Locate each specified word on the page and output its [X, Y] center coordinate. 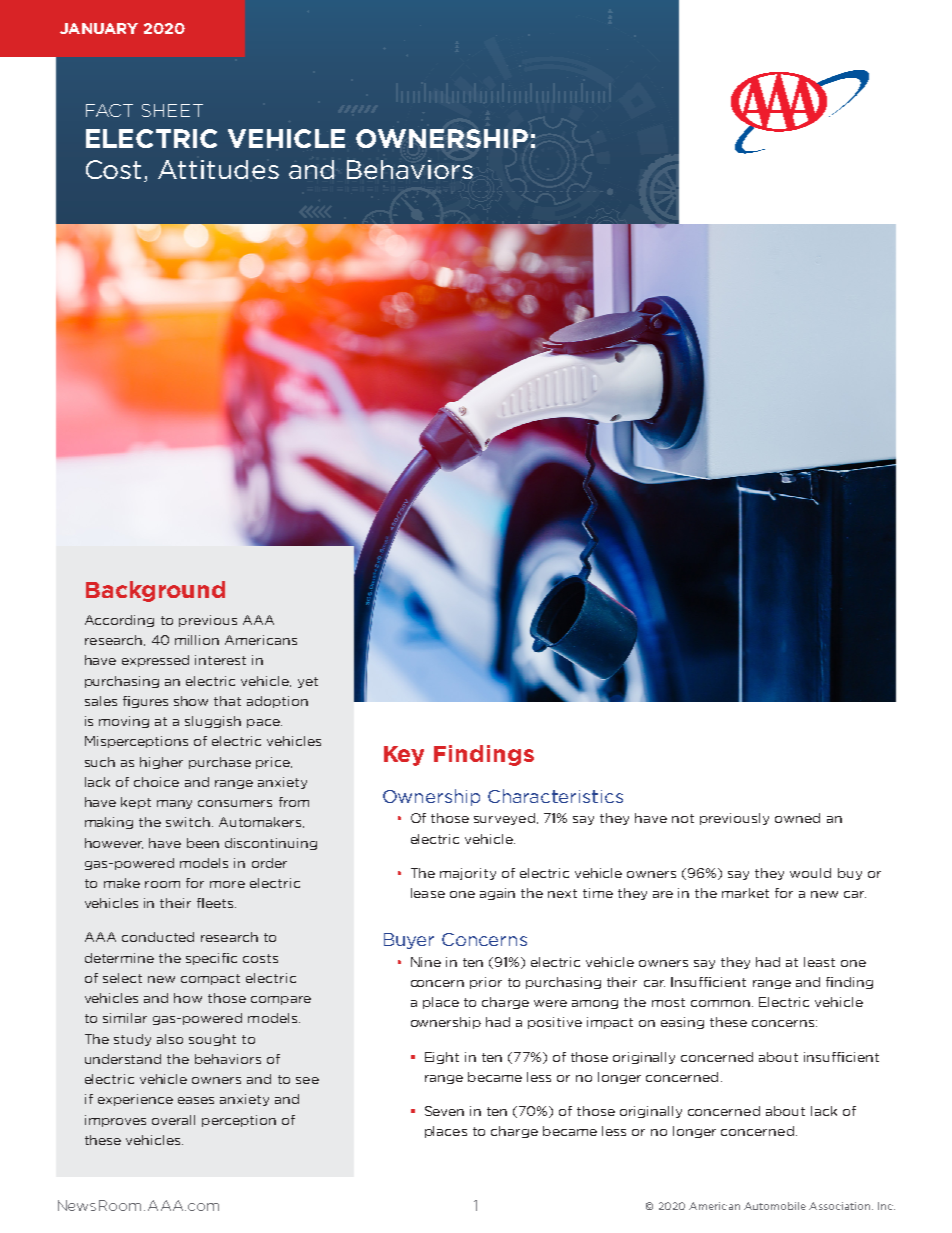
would [810, 873]
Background [155, 591]
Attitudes [218, 169]
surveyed [504, 819]
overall [173, 1120]
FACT [109, 110]
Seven [444, 1111]
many [174, 804]
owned [797, 818]
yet [308, 682]
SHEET [172, 110]
